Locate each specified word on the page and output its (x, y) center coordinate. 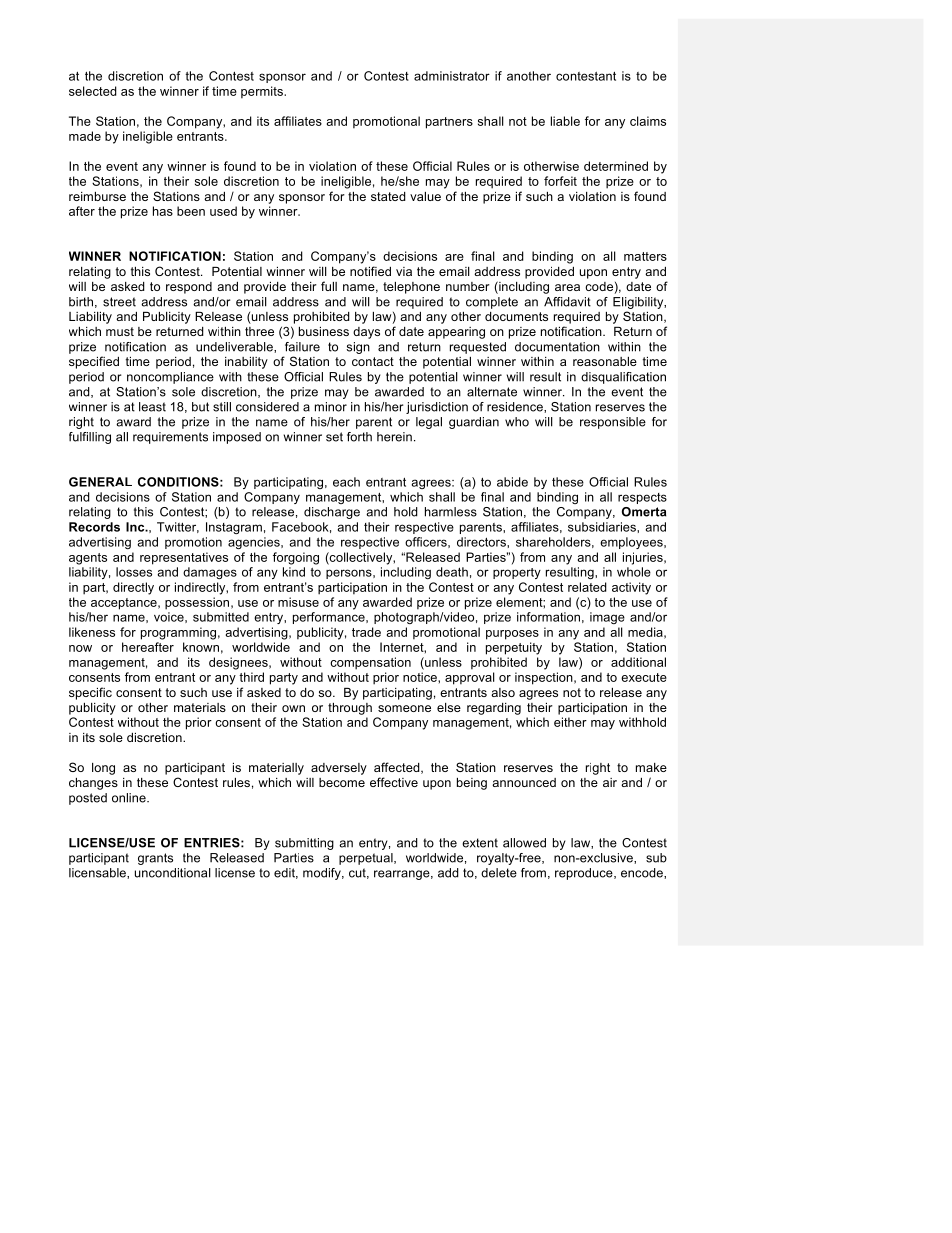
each (346, 482)
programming (178, 633)
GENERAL (100, 482)
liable (565, 121)
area (567, 287)
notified (370, 271)
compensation (370, 663)
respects (642, 498)
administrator (452, 76)
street (119, 302)
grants (155, 859)
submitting (304, 844)
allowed (524, 843)
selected (93, 91)
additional (638, 662)
